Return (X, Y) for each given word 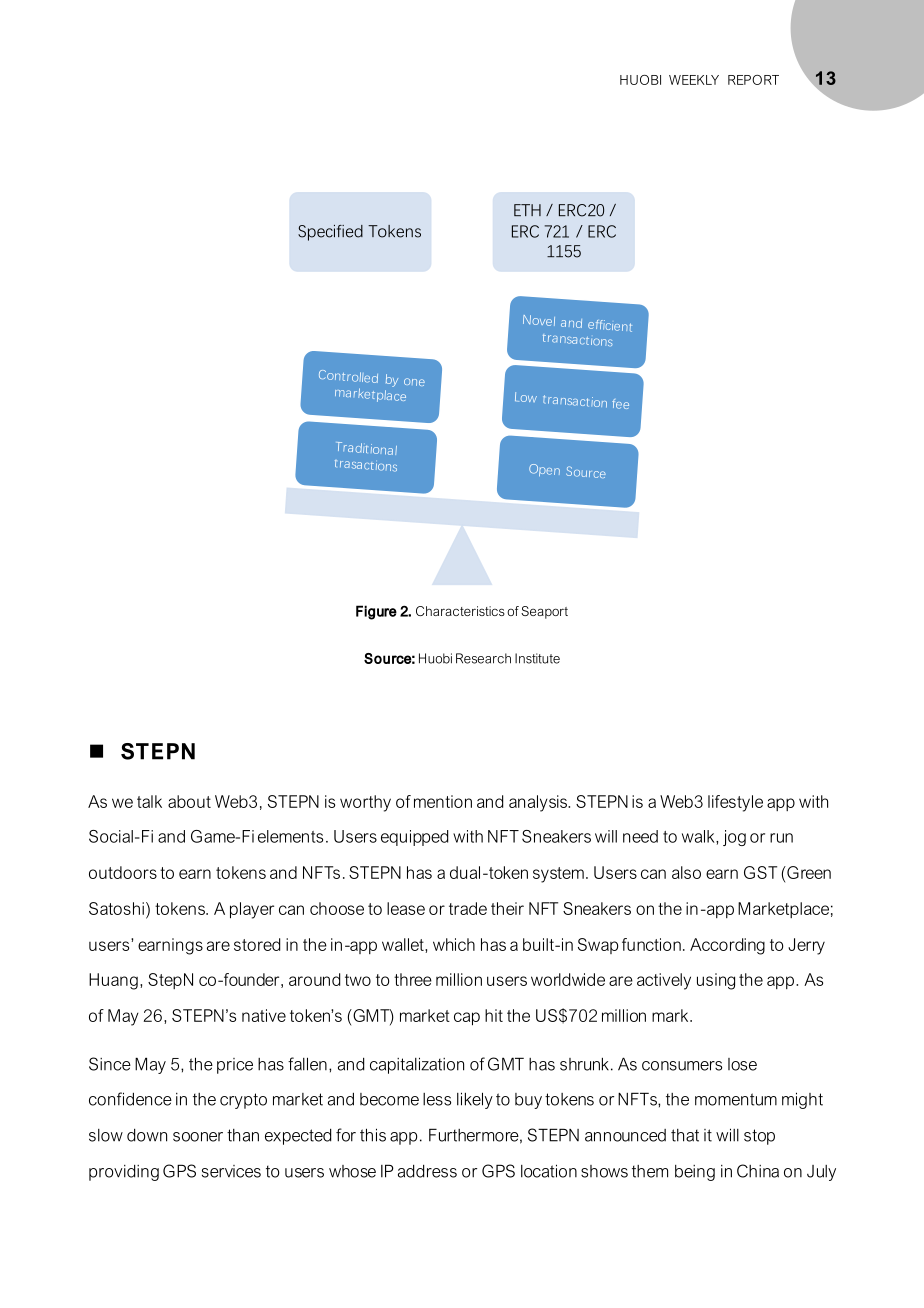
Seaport (544, 612)
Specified (330, 233)
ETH (527, 210)
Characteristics (460, 611)
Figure (376, 612)
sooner (198, 1137)
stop (759, 1137)
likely (475, 1100)
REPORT (753, 80)
